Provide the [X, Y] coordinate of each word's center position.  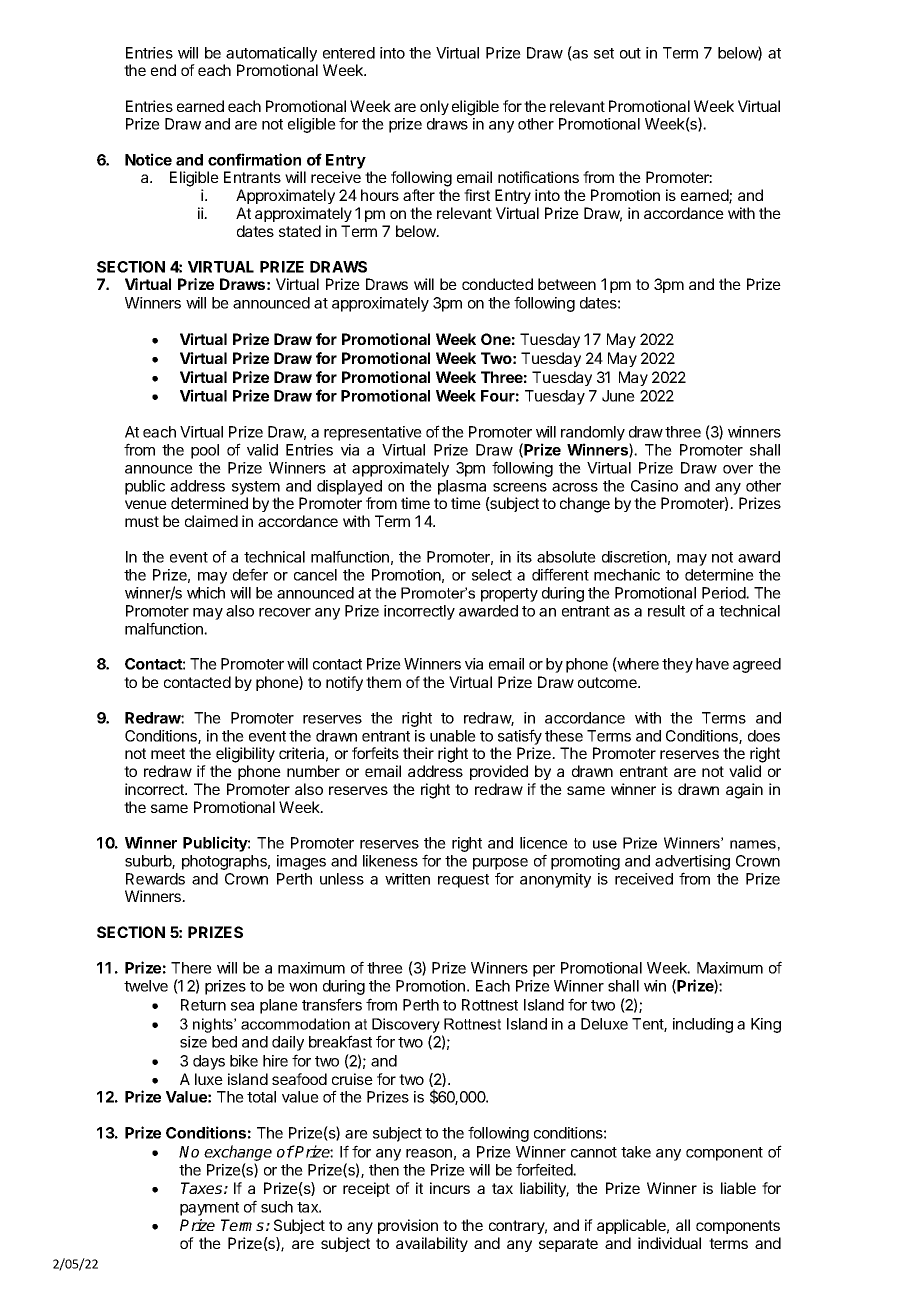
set [604, 53]
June [618, 396]
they [677, 665]
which [206, 593]
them [383, 682]
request [463, 881]
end [163, 70]
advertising [692, 862]
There [191, 968]
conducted [497, 284]
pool [205, 451]
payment [209, 1209]
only [434, 107]
